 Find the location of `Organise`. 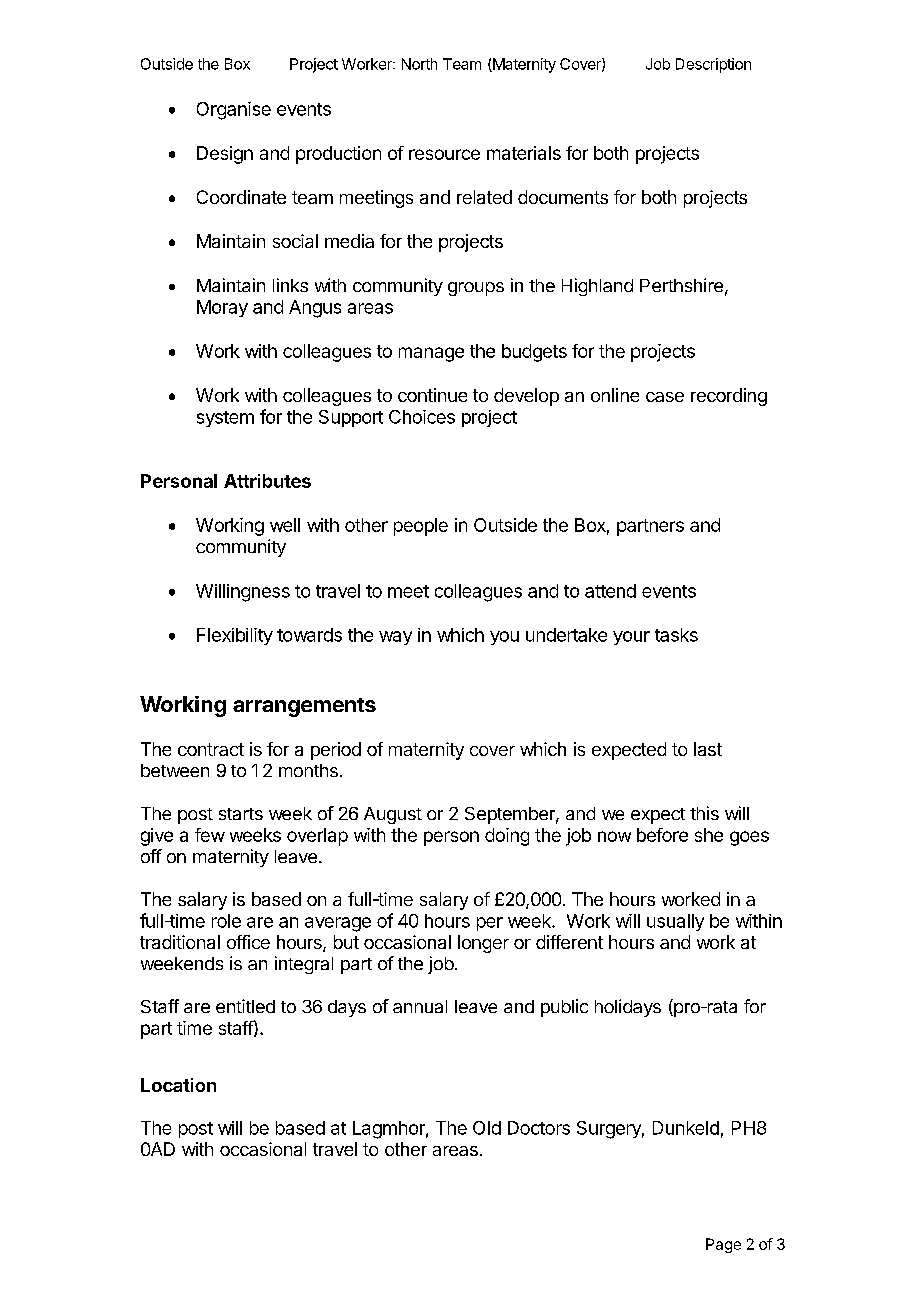

Organise is located at coordinates (234, 111).
